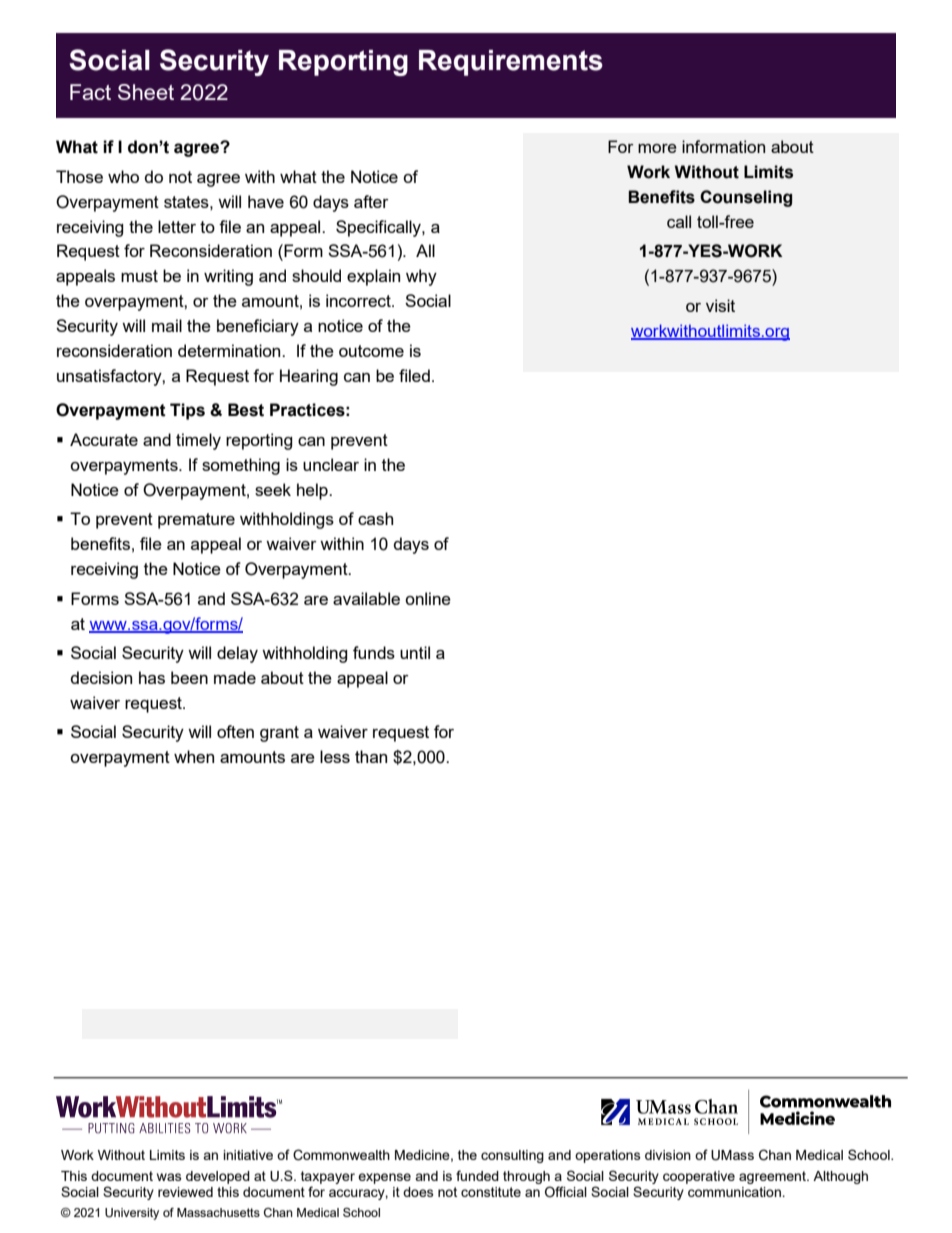 This page has width=952, height=1233. I want to click on than, so click(371, 756).
